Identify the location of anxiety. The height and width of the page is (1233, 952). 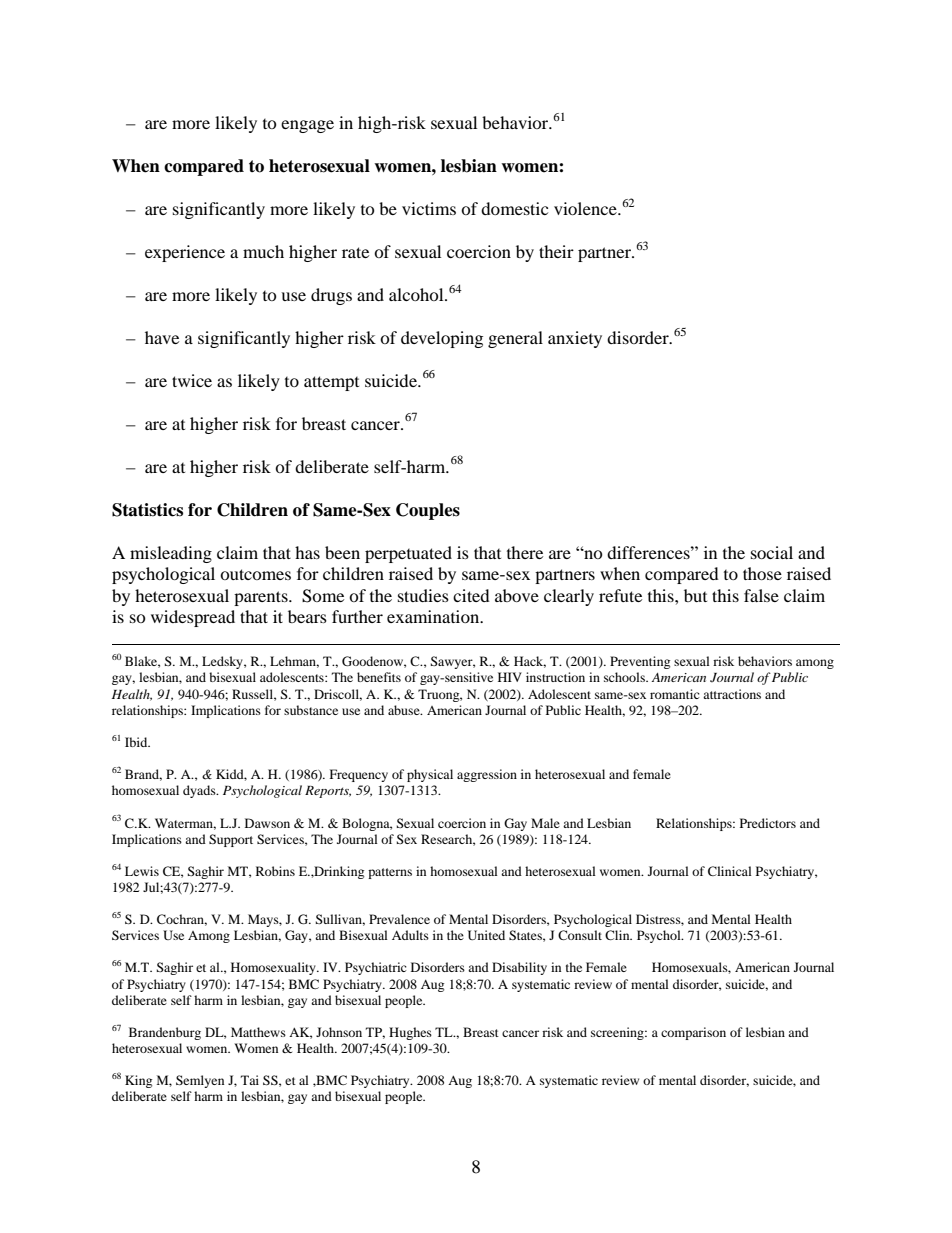
(575, 339).
